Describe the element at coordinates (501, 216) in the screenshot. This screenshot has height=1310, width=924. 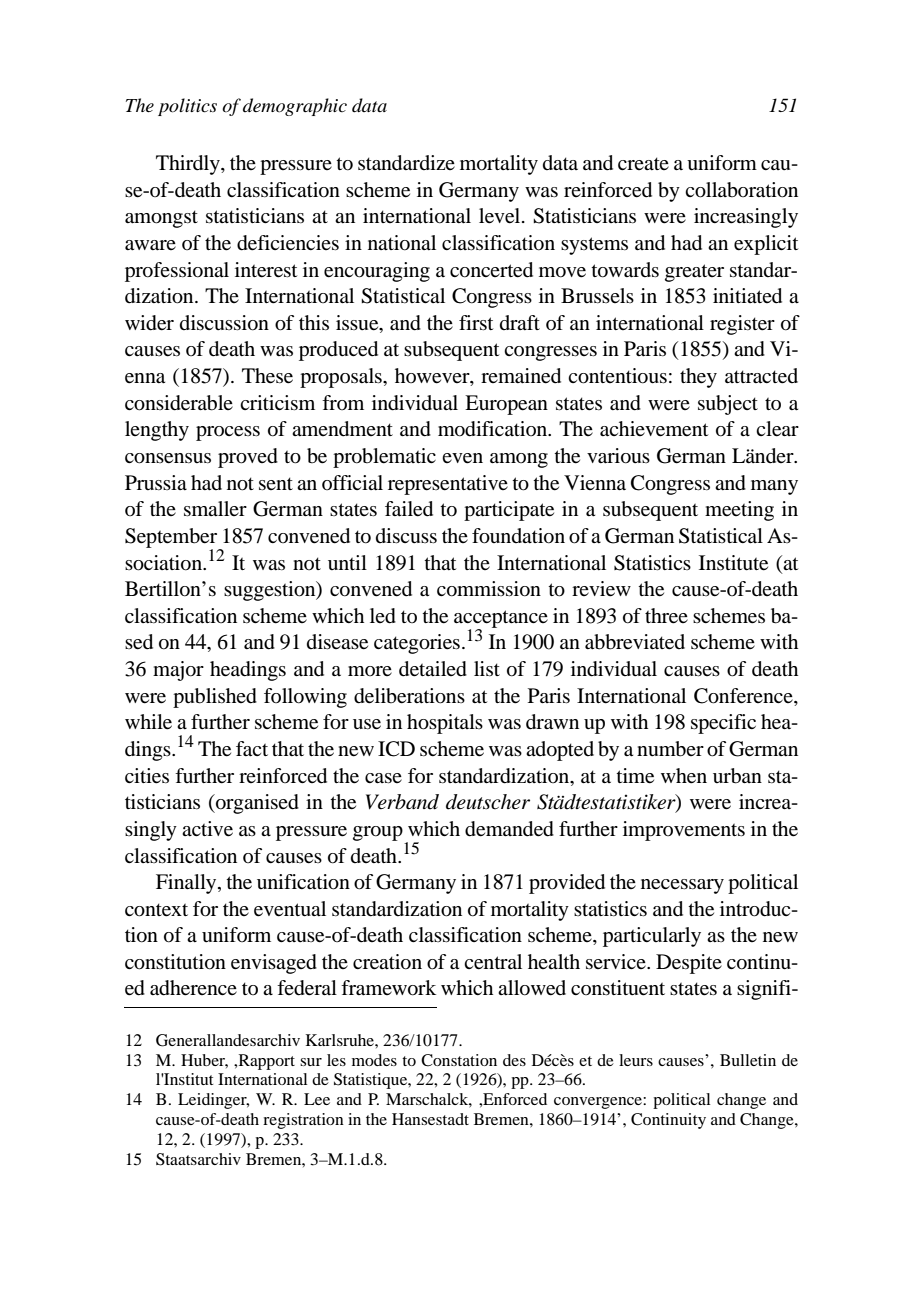
I see `level` at that location.
